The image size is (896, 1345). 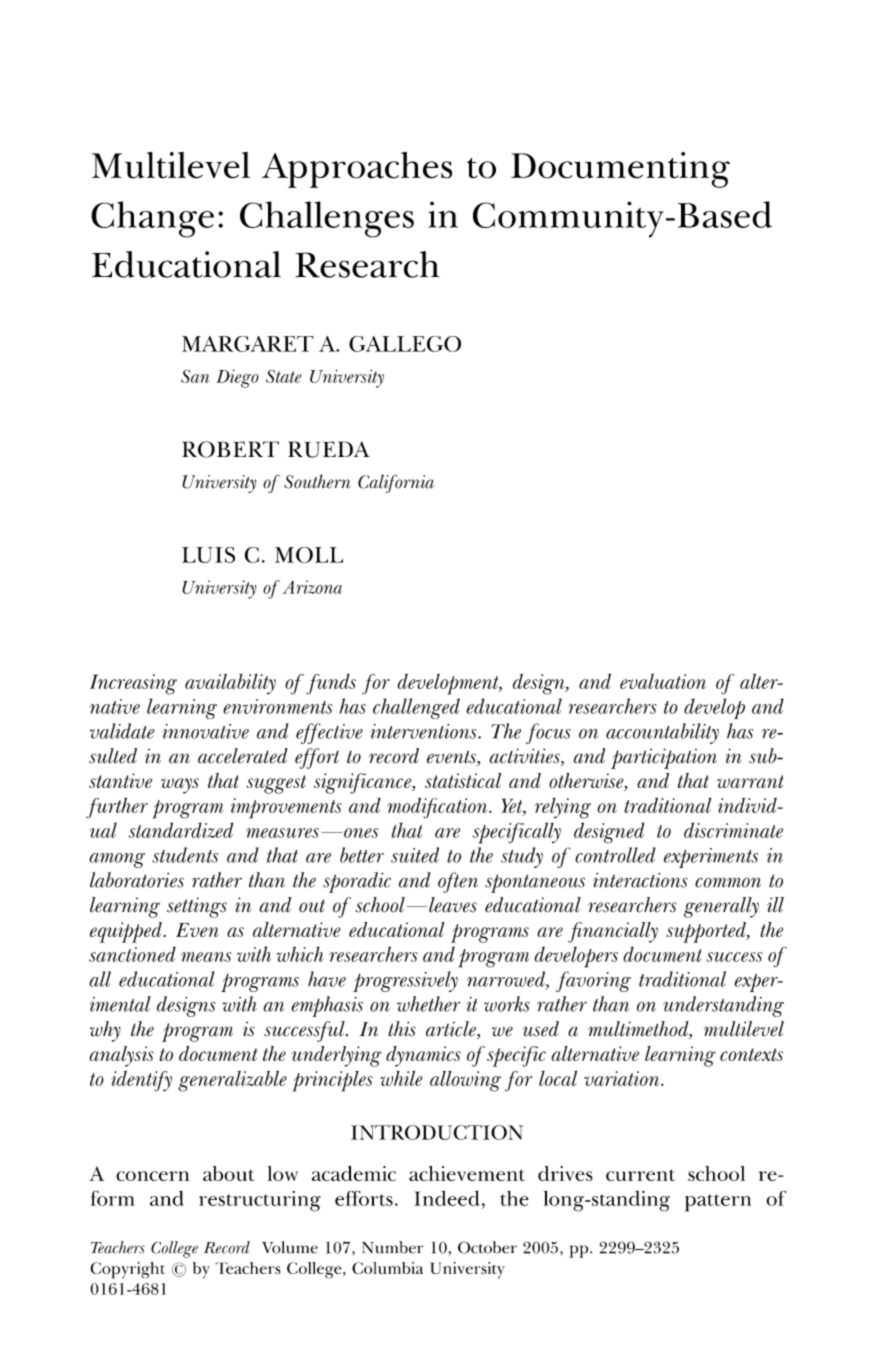 What do you see at coordinates (663, 681) in the screenshot?
I see `evaluation` at bounding box center [663, 681].
